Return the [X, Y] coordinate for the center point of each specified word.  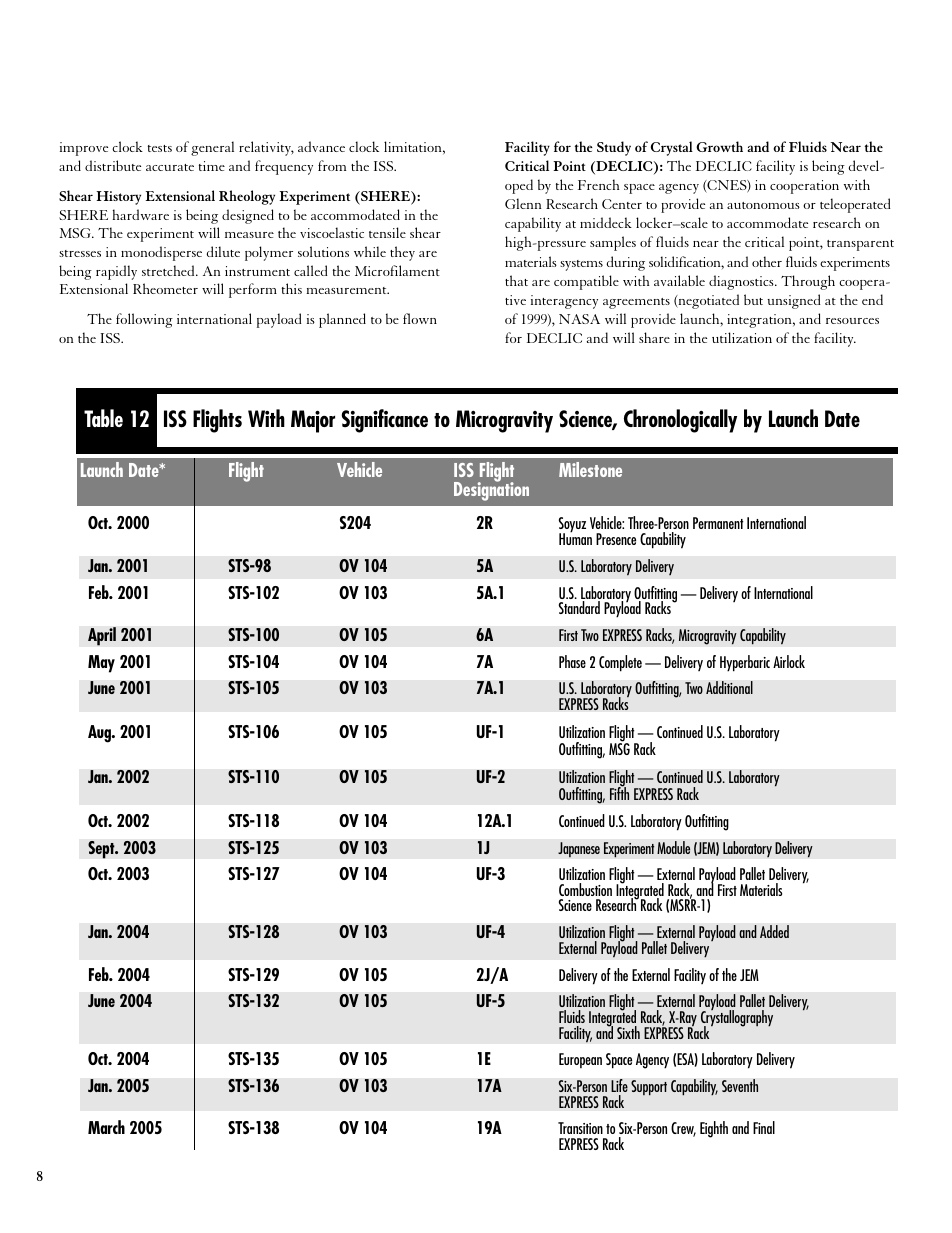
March [106, 1127]
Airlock [789, 661]
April [102, 636]
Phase [572, 661]
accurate [170, 167]
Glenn [523, 203]
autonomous [763, 205]
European [580, 1060]
